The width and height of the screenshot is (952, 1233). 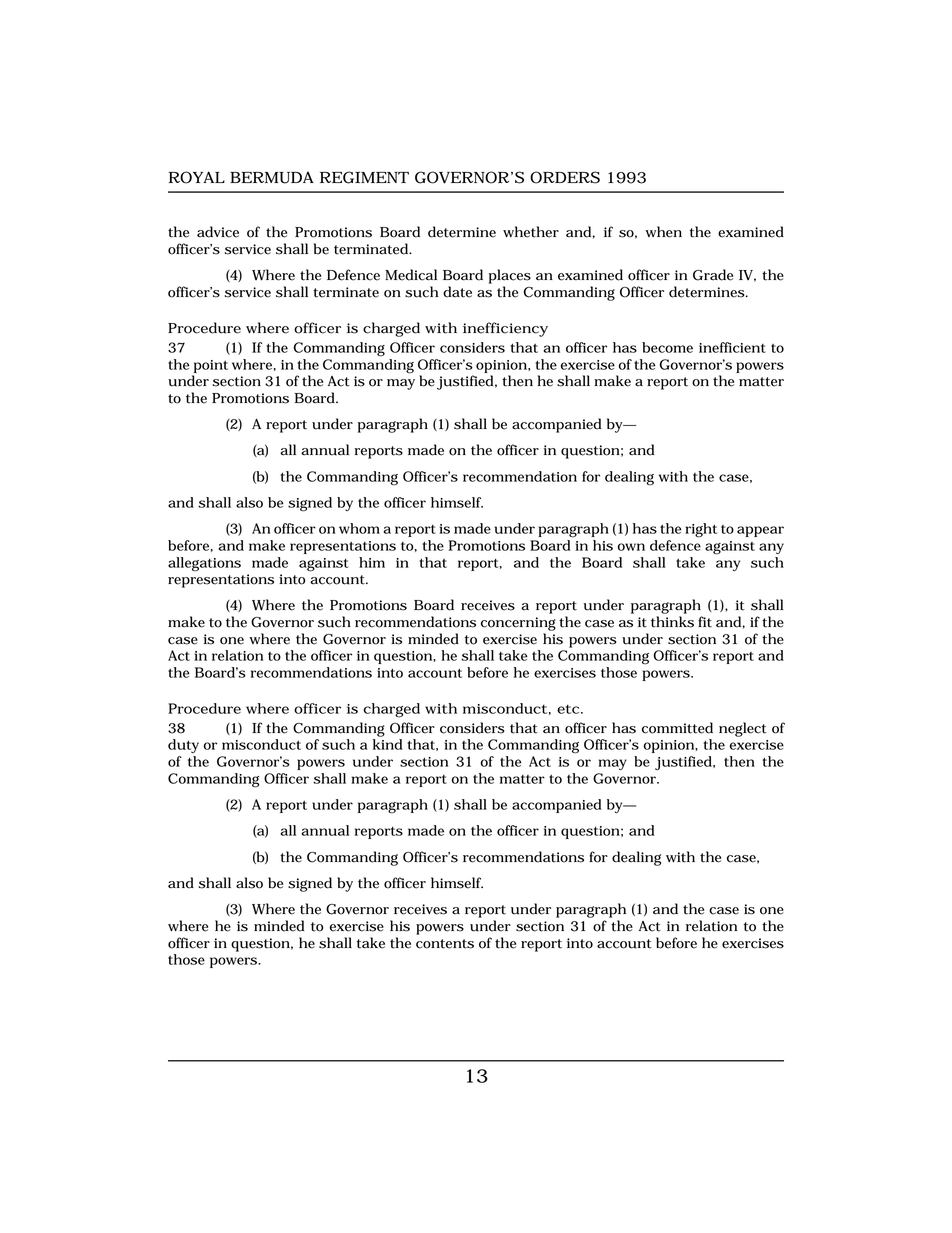 What do you see at coordinates (531, 232) in the screenshot?
I see `whether` at bounding box center [531, 232].
